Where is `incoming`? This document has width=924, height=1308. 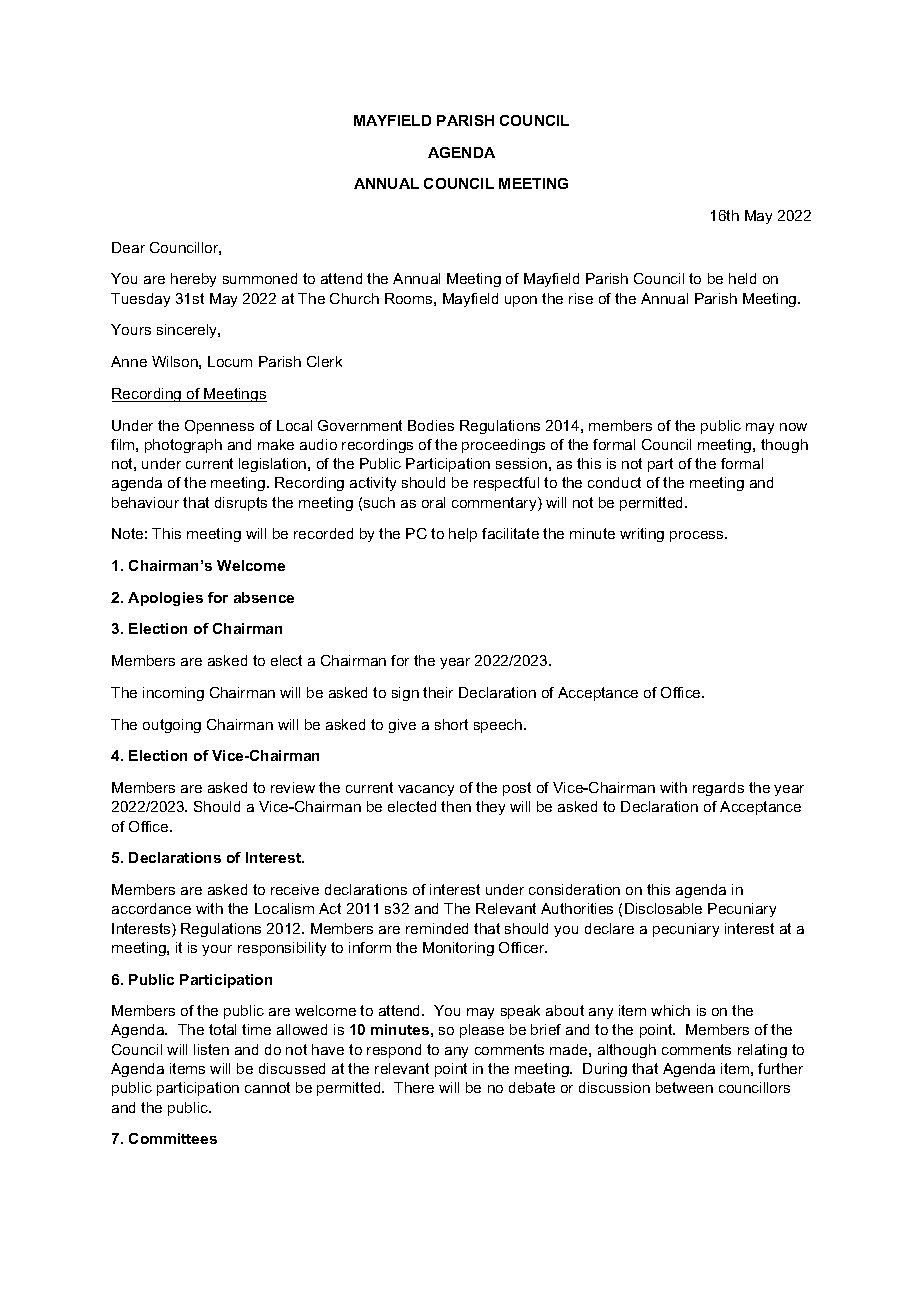
incoming is located at coordinates (173, 694).
